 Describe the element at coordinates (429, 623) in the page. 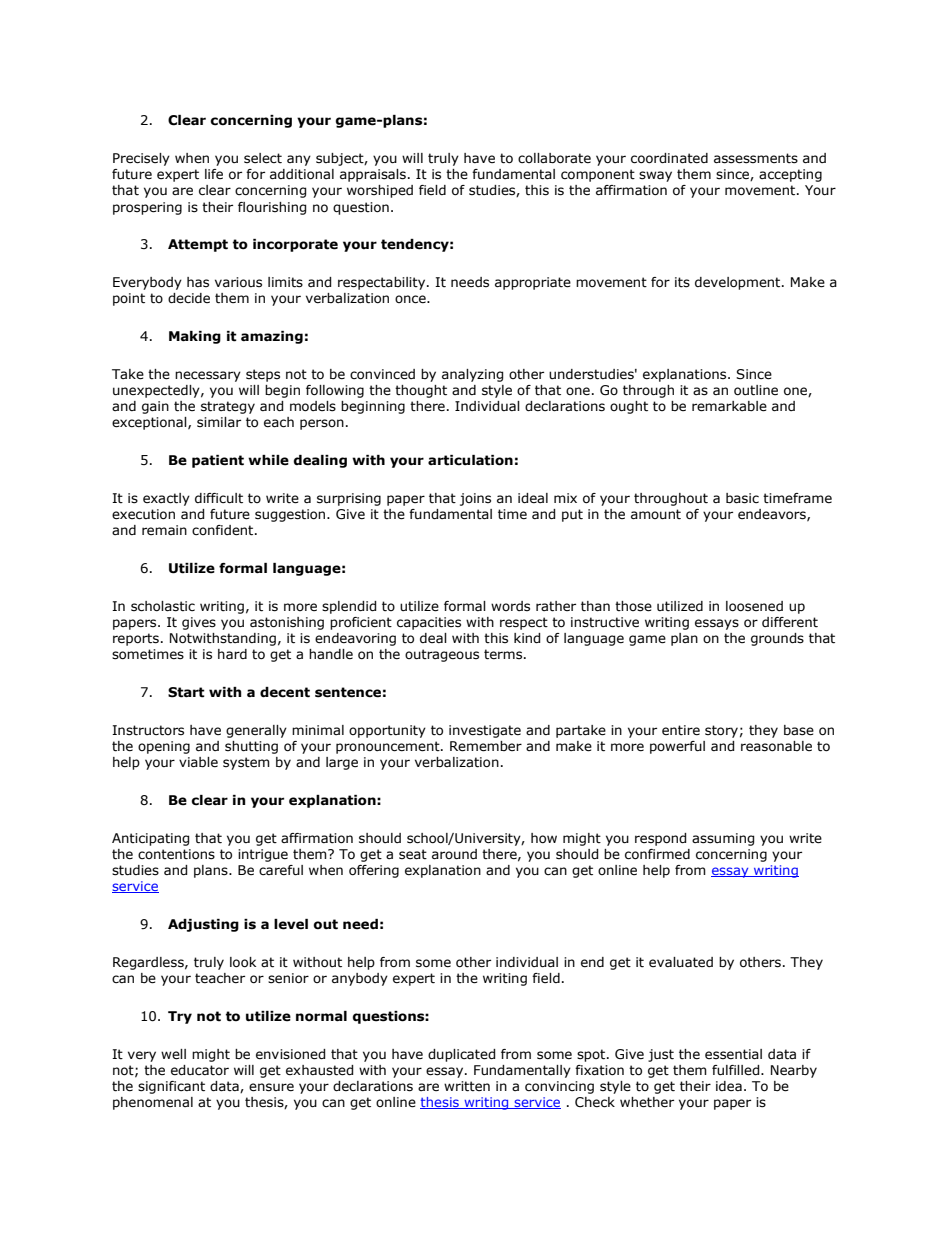

I see `capacities` at that location.
